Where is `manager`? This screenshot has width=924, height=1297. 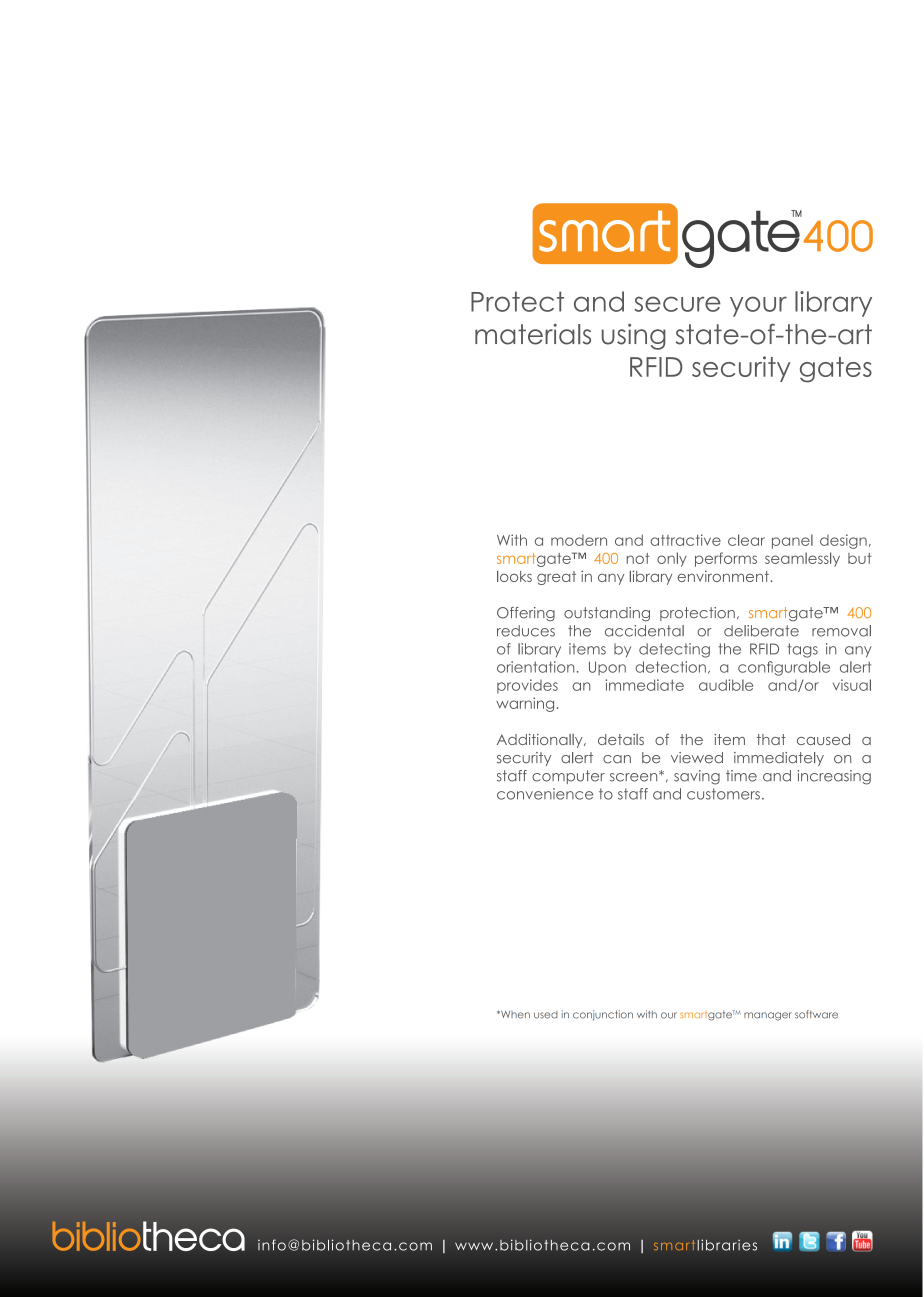
manager is located at coordinates (768, 1016).
